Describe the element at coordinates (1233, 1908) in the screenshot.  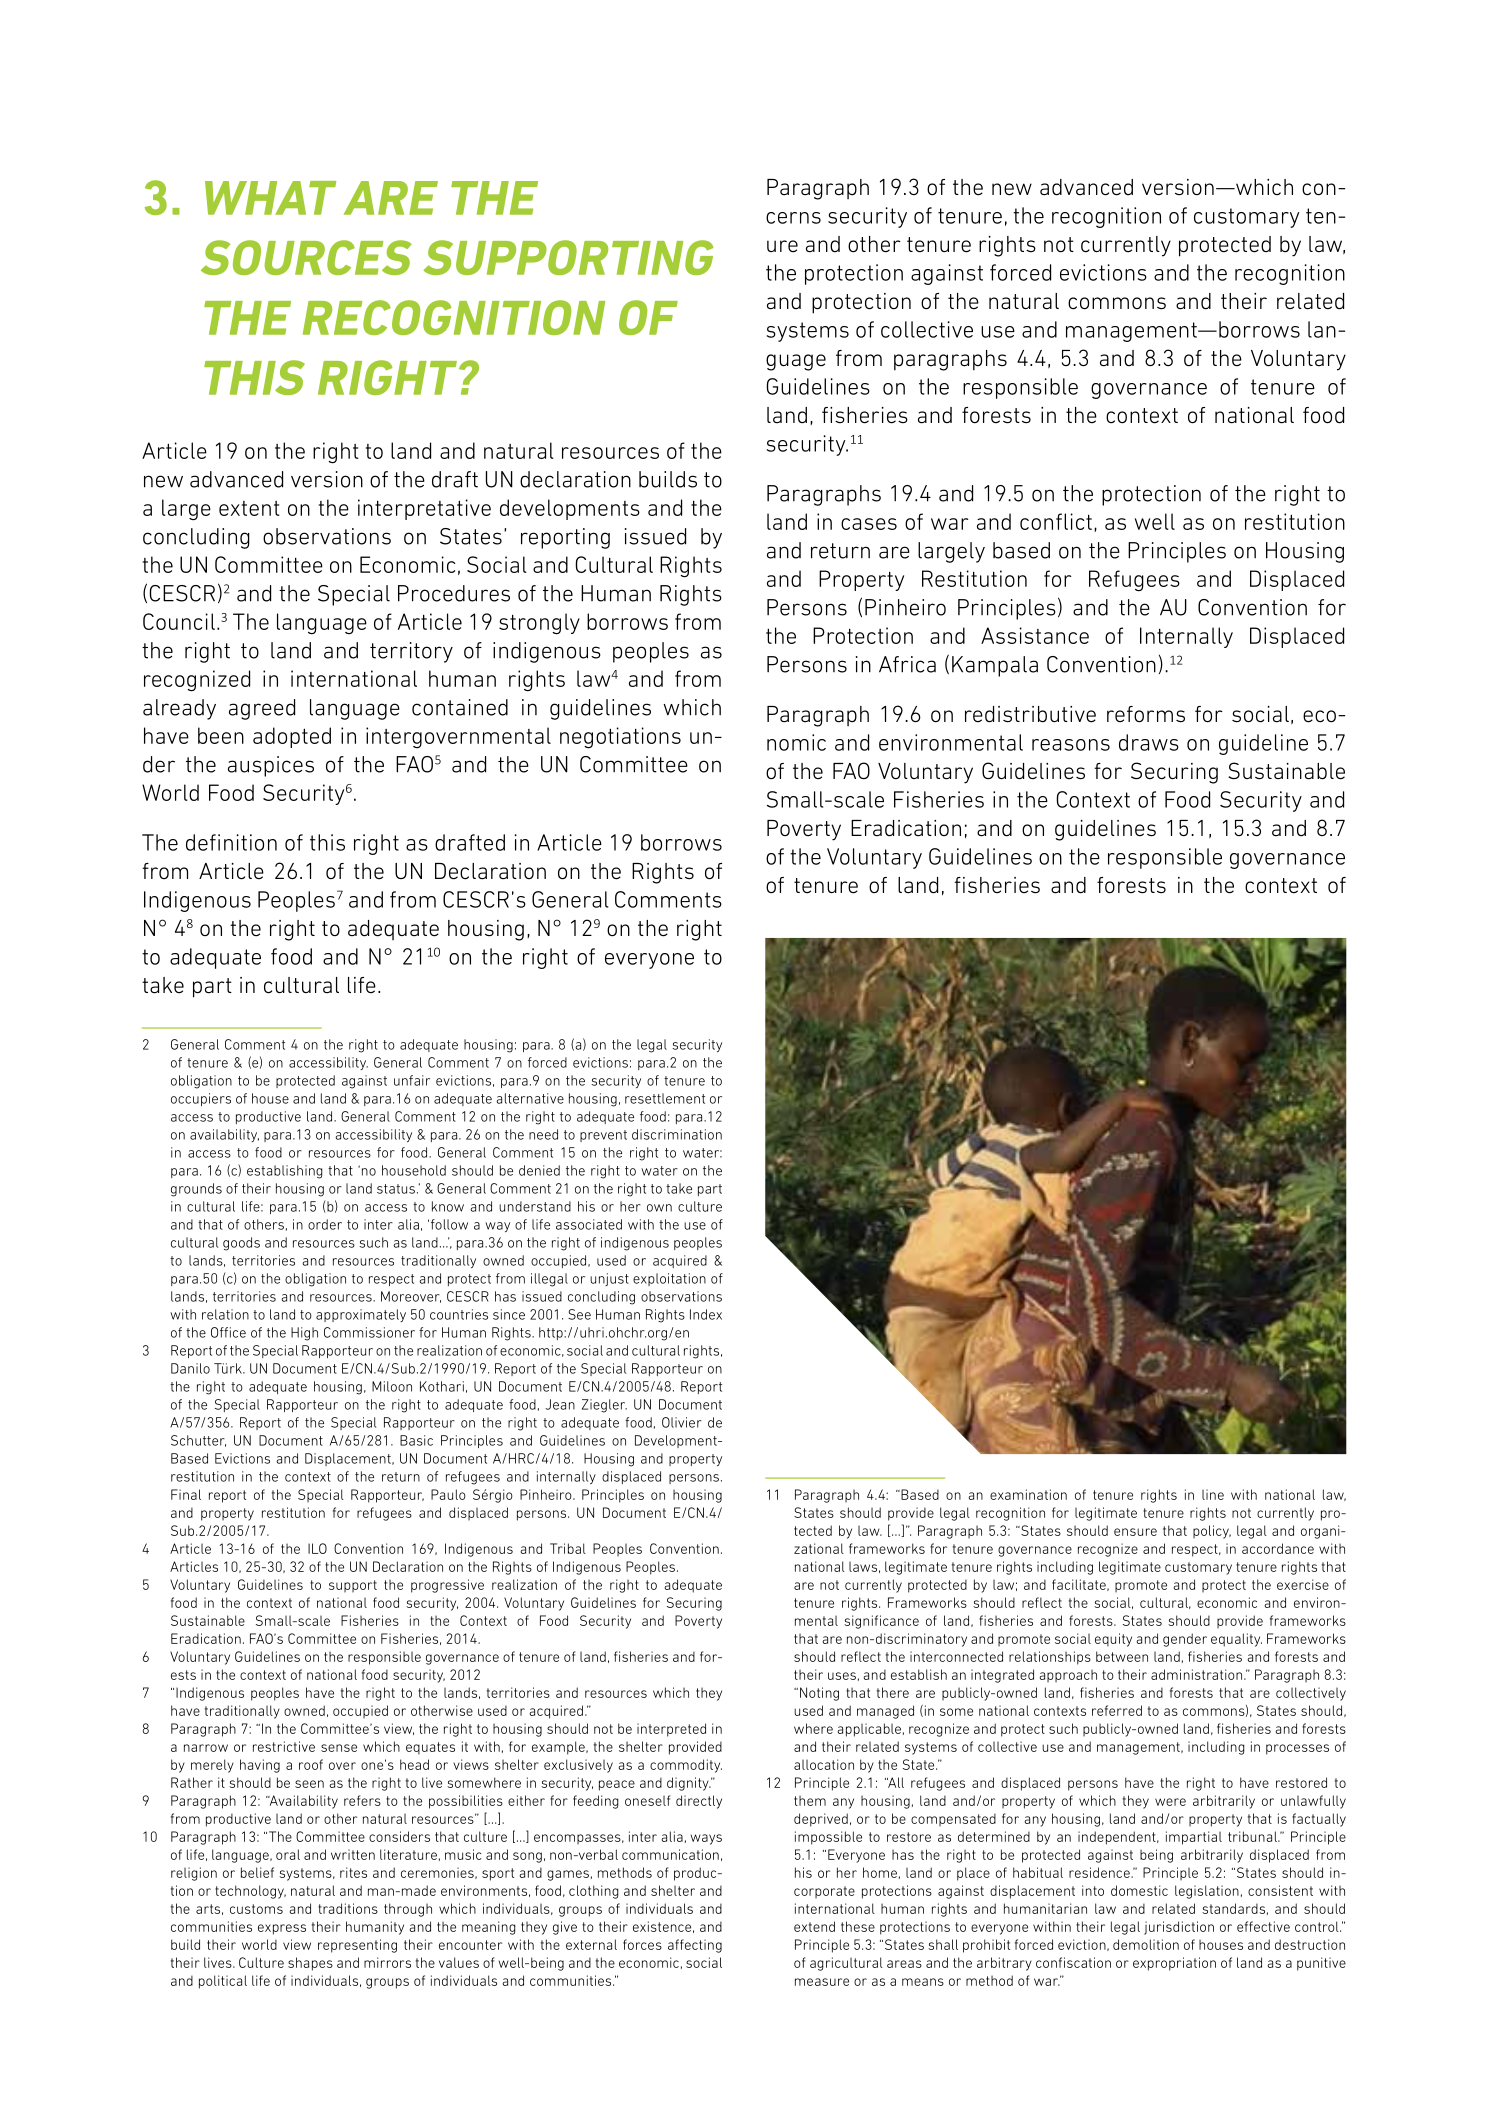
I see `standards` at that location.
